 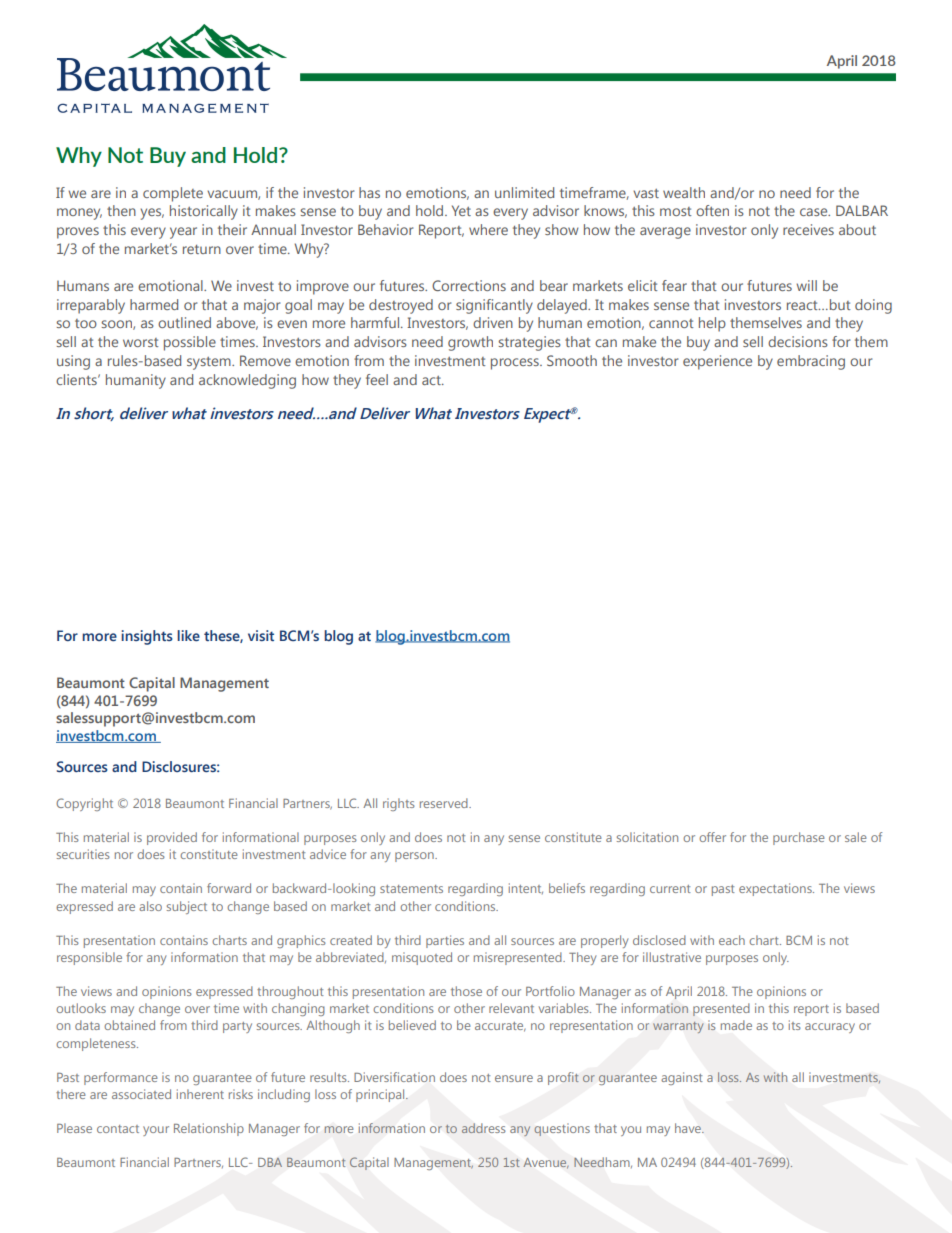 I want to click on reserved, so click(x=445, y=803).
